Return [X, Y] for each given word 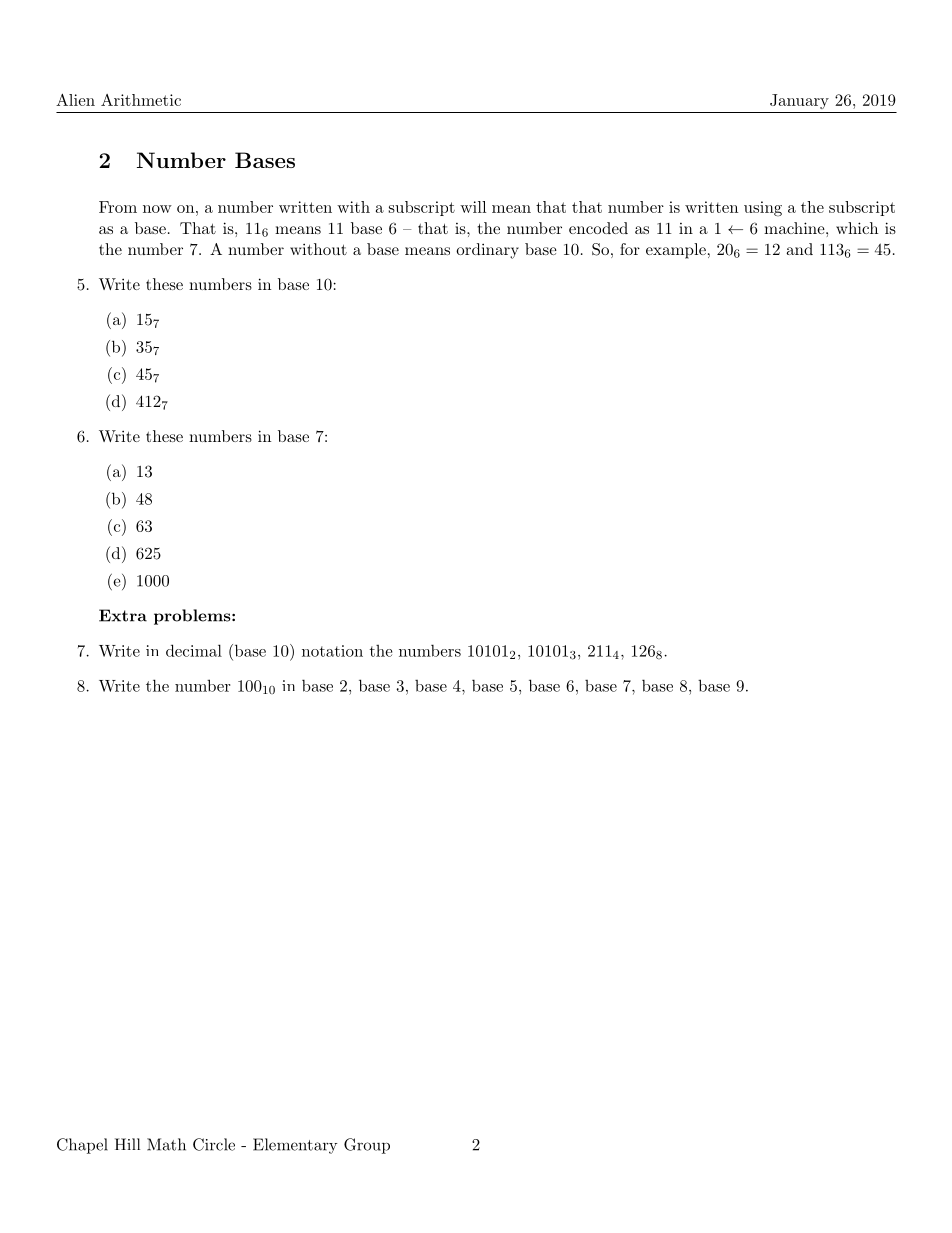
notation [332, 651]
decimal [194, 650]
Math [166, 1144]
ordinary [487, 251]
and [799, 249]
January [799, 101]
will [473, 207]
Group [367, 1146]
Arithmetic [141, 100]
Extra [123, 615]
